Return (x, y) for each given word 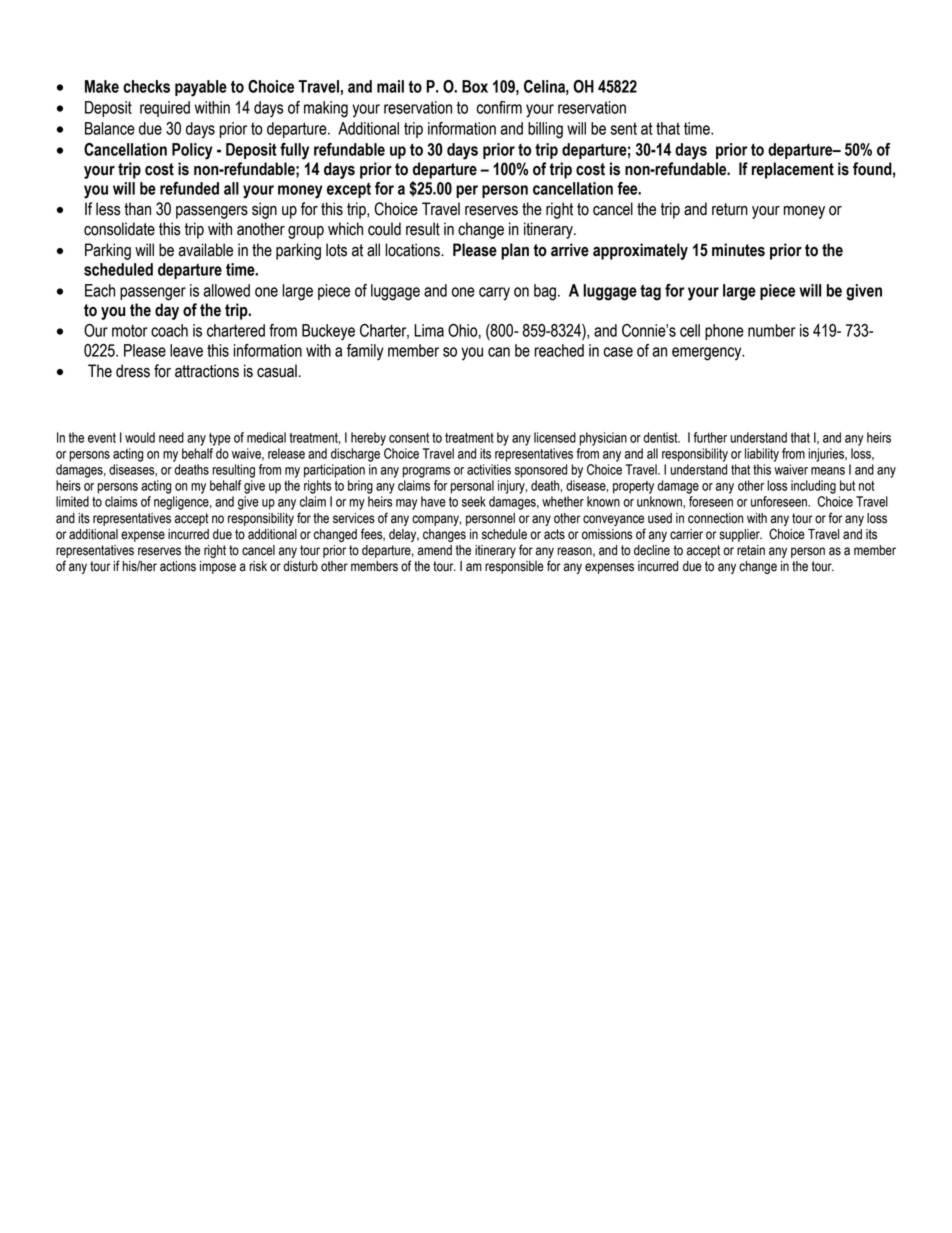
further (710, 437)
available (205, 250)
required (165, 109)
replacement (793, 170)
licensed (555, 437)
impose (218, 567)
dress (133, 371)
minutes (738, 250)
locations (413, 250)
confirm (499, 107)
